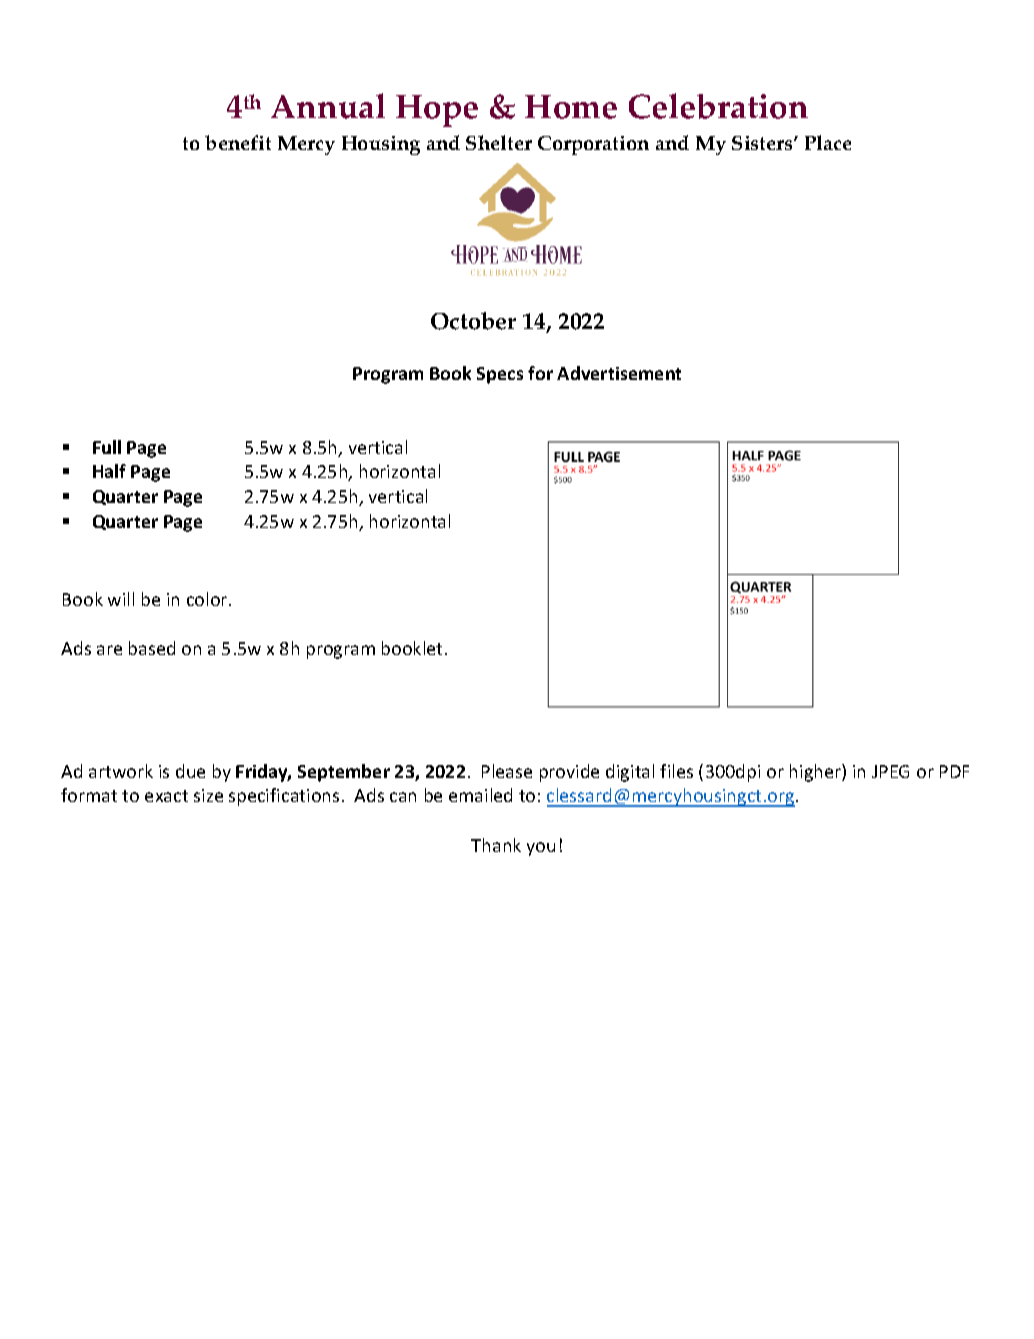 The image size is (1034, 1339). Describe the element at coordinates (499, 142) in the page. I see `Shelter` at that location.
